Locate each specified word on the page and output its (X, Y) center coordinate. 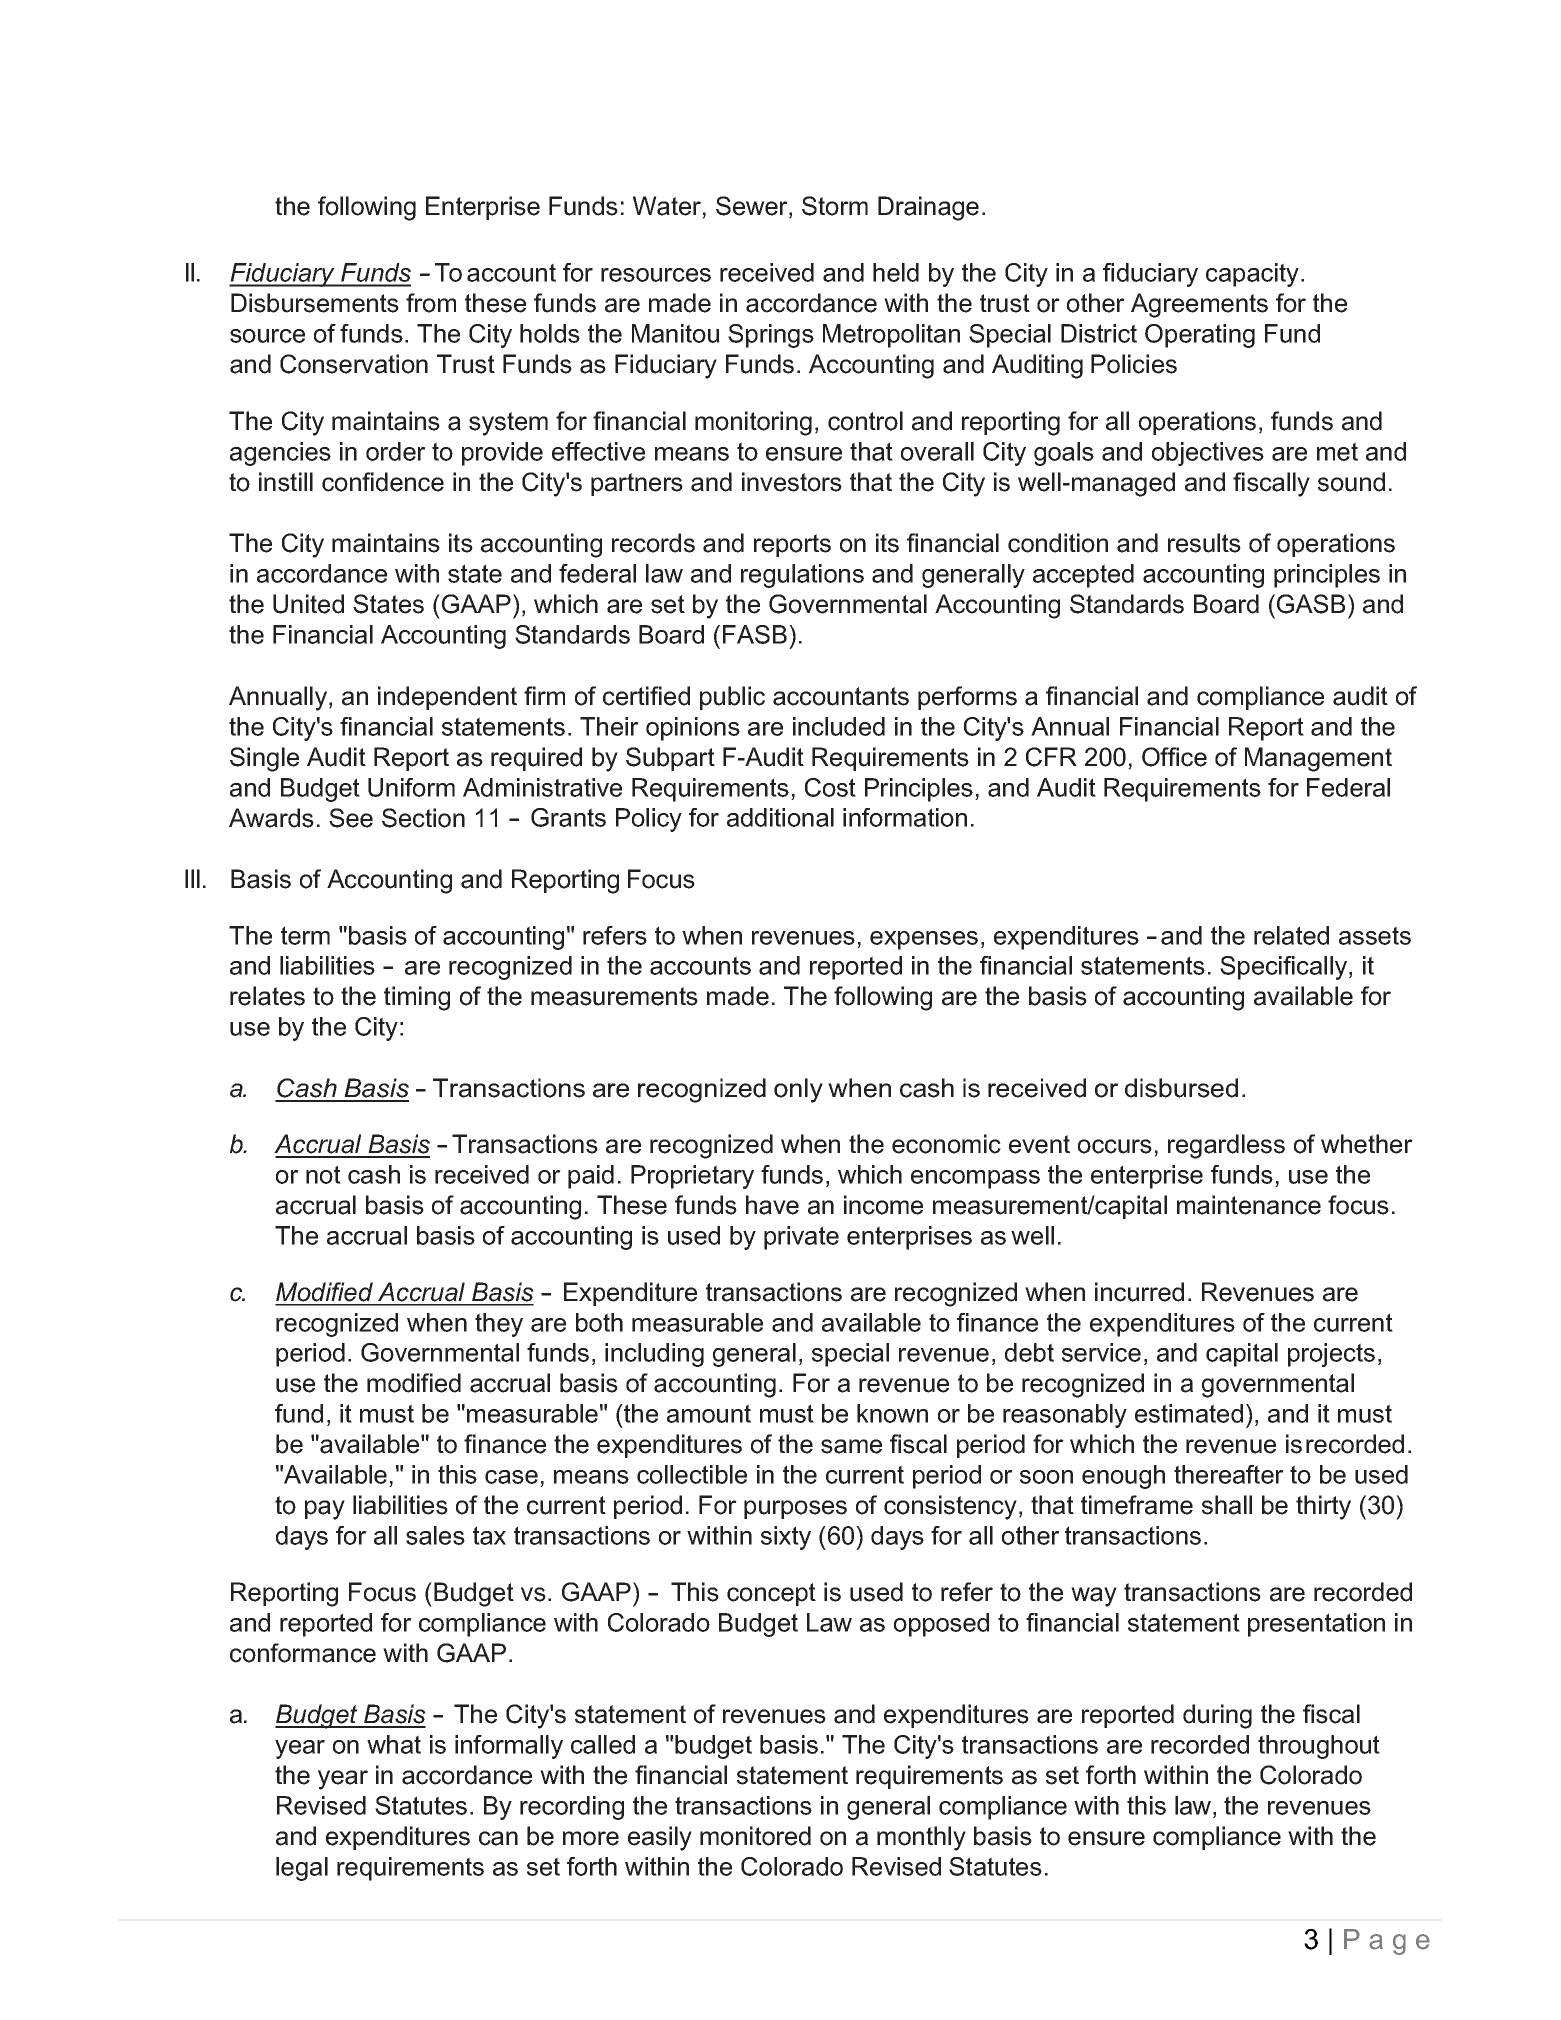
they (499, 1325)
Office (1174, 757)
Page (1387, 1942)
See (351, 818)
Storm (835, 206)
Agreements (1199, 305)
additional (780, 817)
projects (1331, 1355)
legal (302, 1869)
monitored (755, 1836)
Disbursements (315, 303)
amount (709, 1413)
